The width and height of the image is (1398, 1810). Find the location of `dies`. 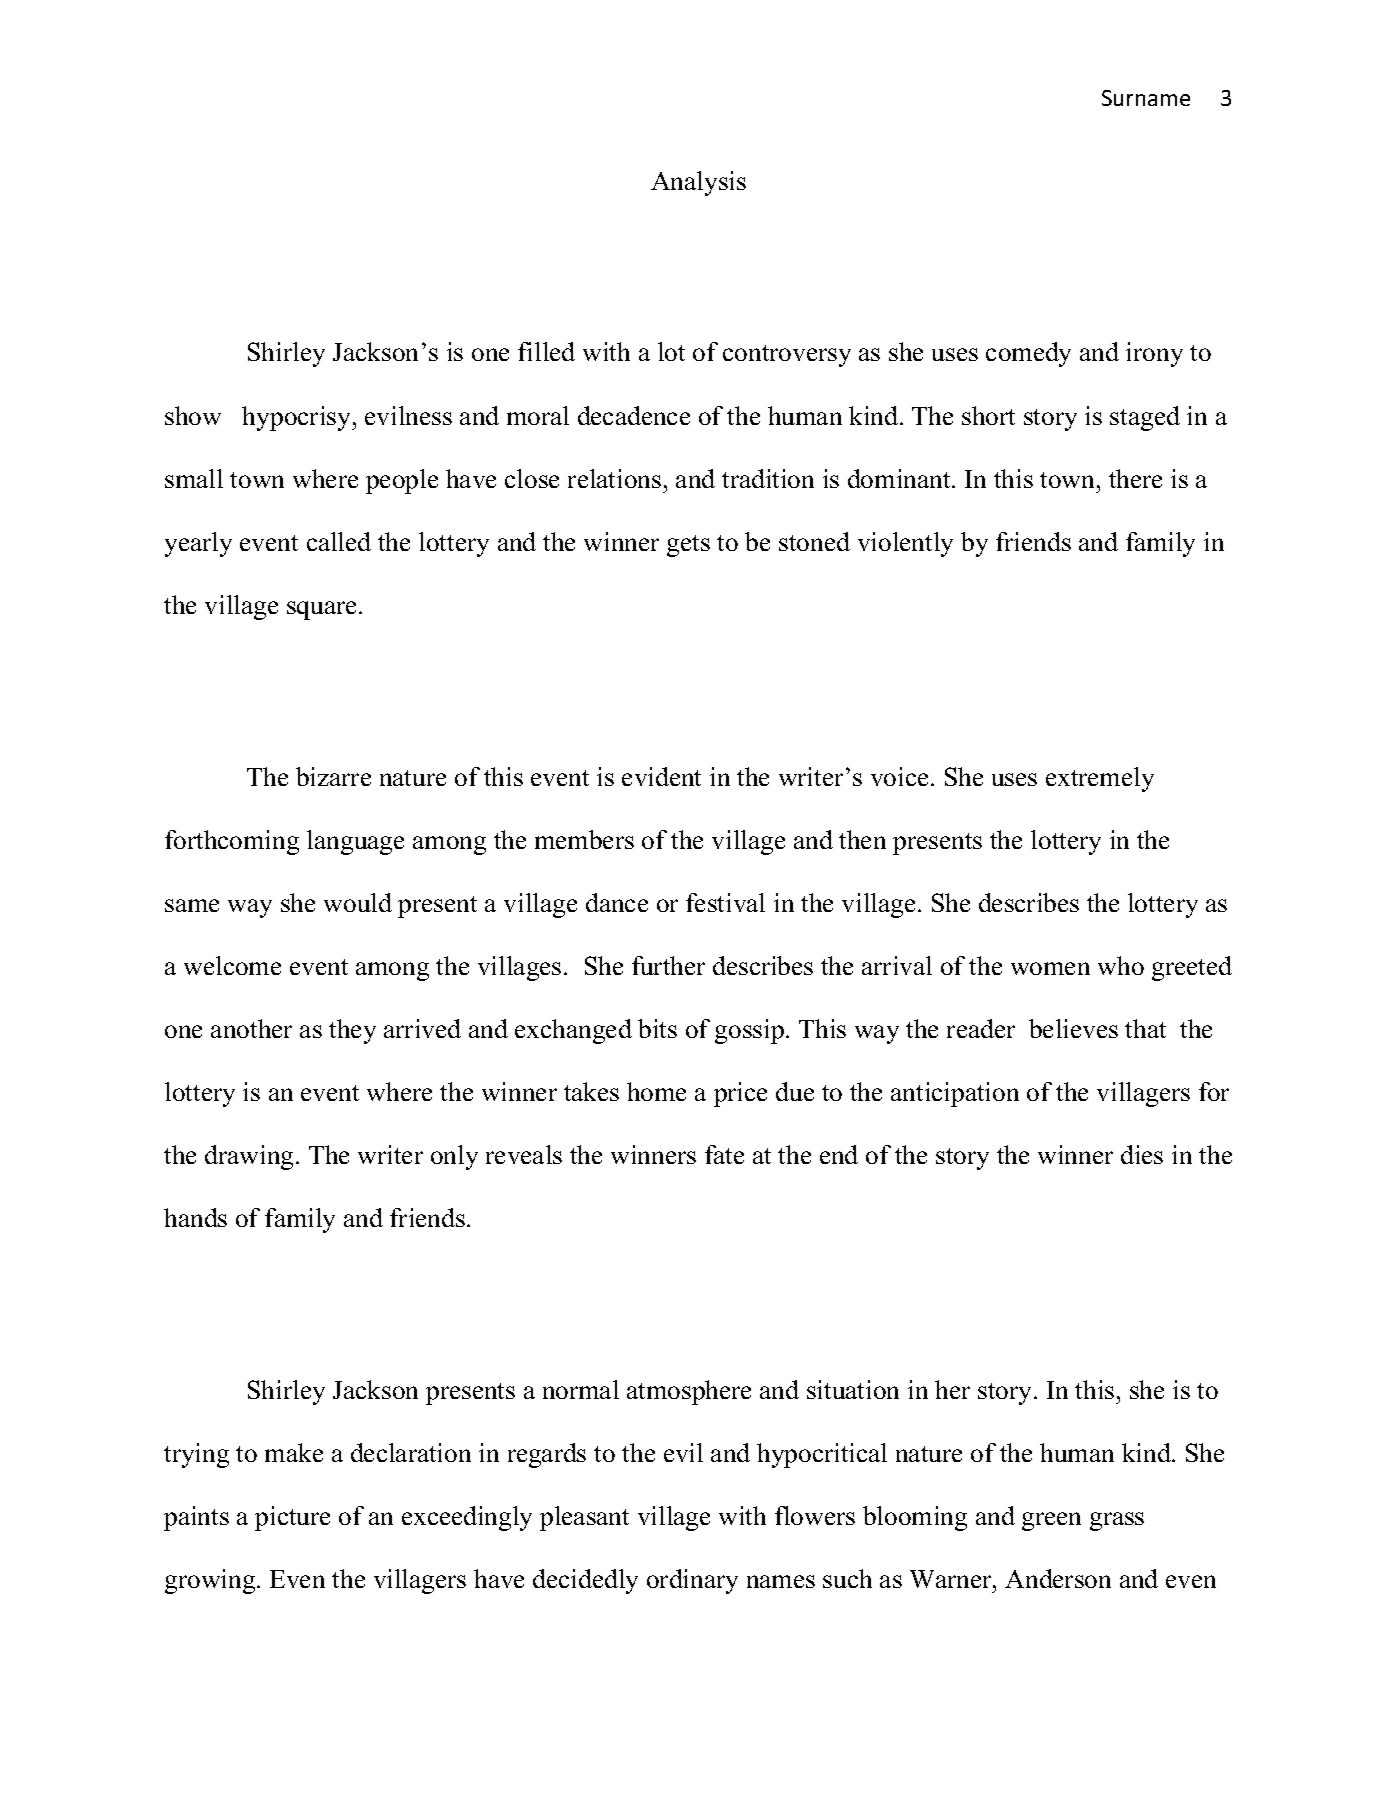

dies is located at coordinates (1142, 1154).
